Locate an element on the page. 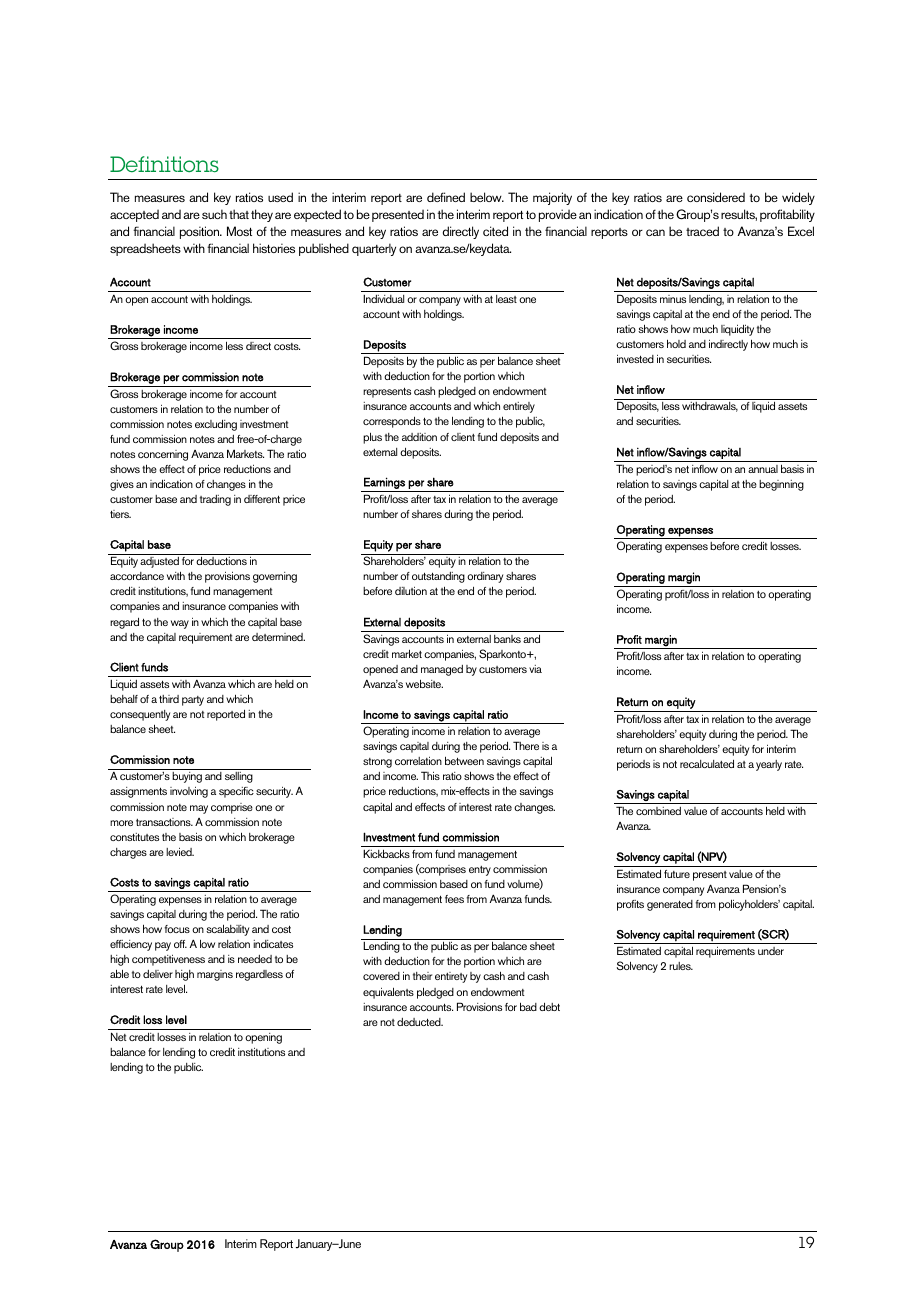 The image size is (924, 1308). beginning is located at coordinates (781, 485).
